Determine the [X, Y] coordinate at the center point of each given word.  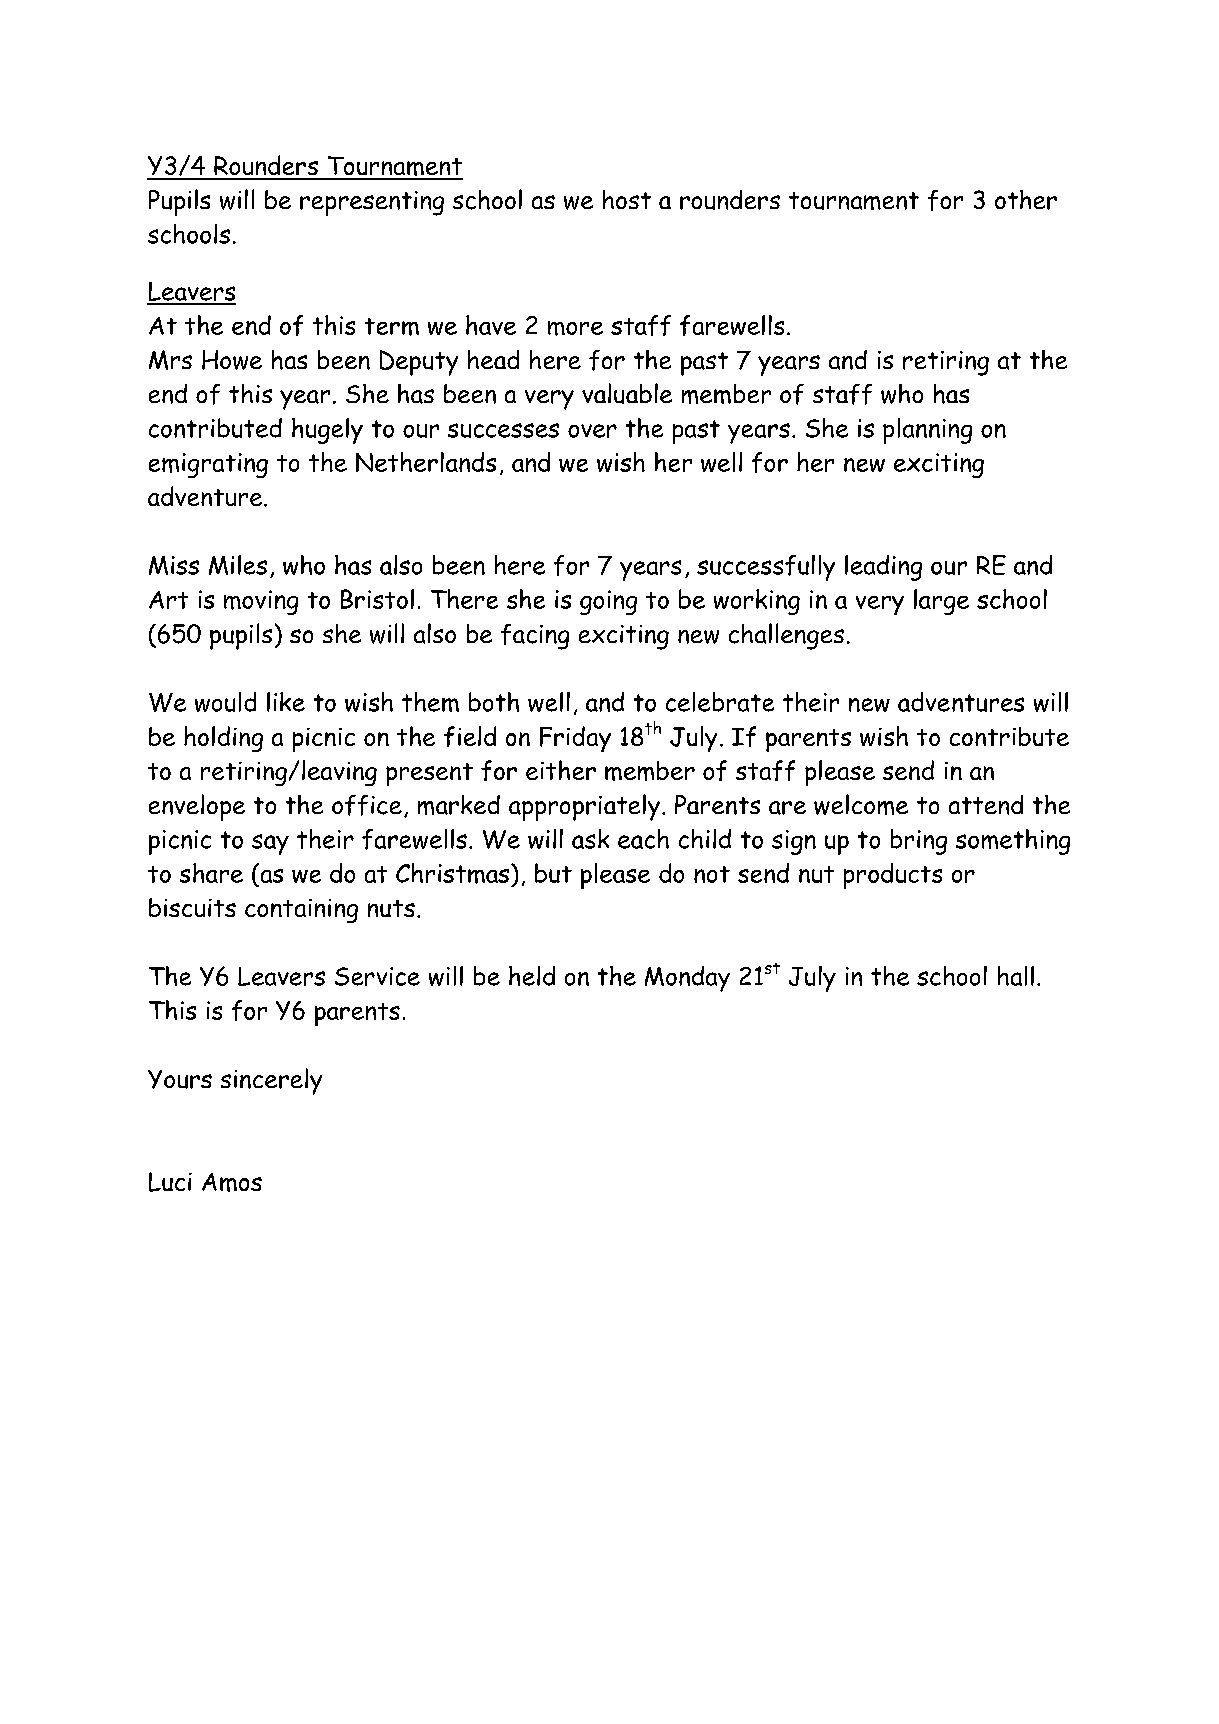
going [608, 602]
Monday [687, 979]
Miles [238, 565]
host [627, 199]
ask [590, 839]
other [1026, 200]
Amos [232, 1182]
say [270, 844]
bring [919, 842]
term [392, 327]
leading [883, 568]
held [532, 976]
